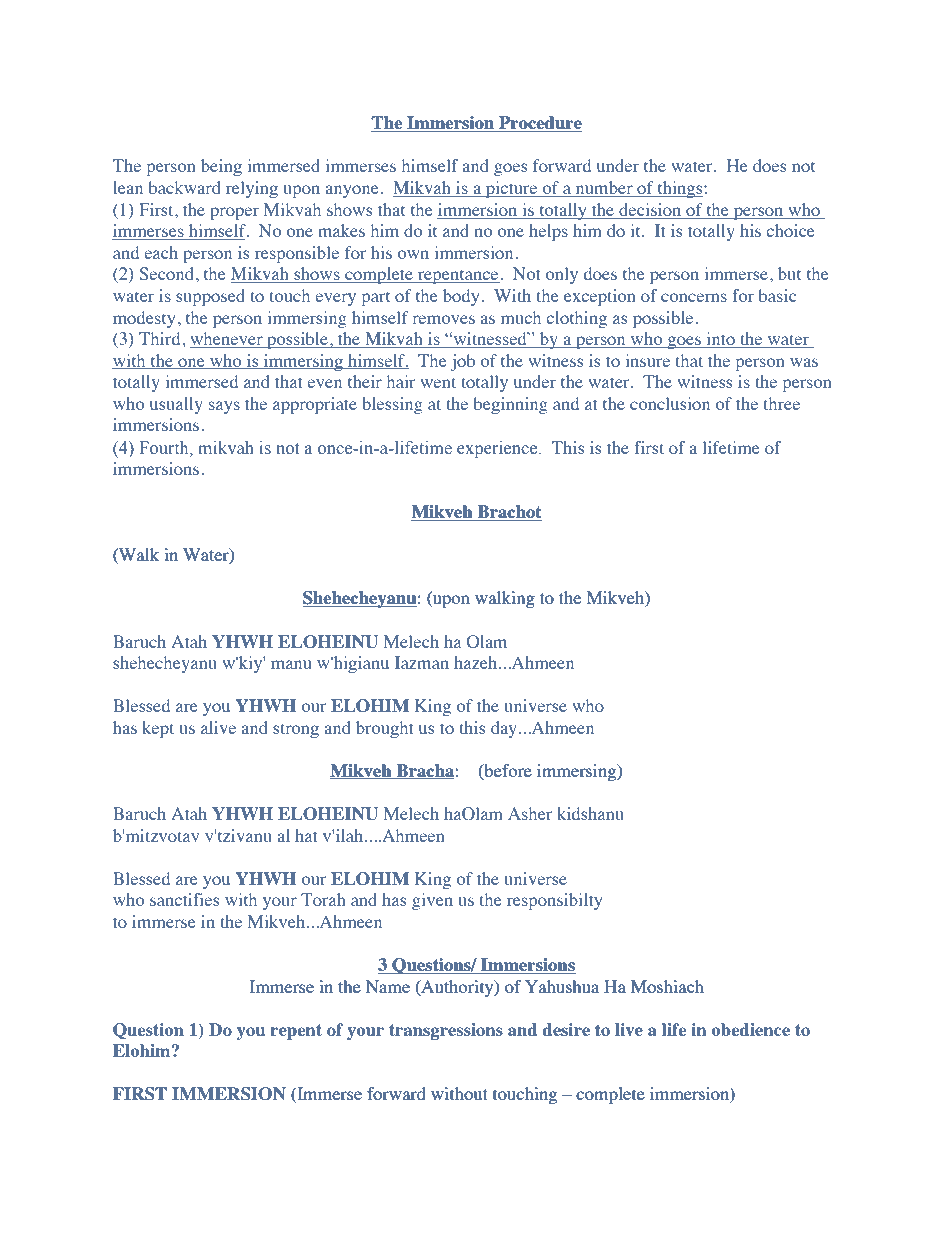  I want to click on Asher, so click(530, 813).
